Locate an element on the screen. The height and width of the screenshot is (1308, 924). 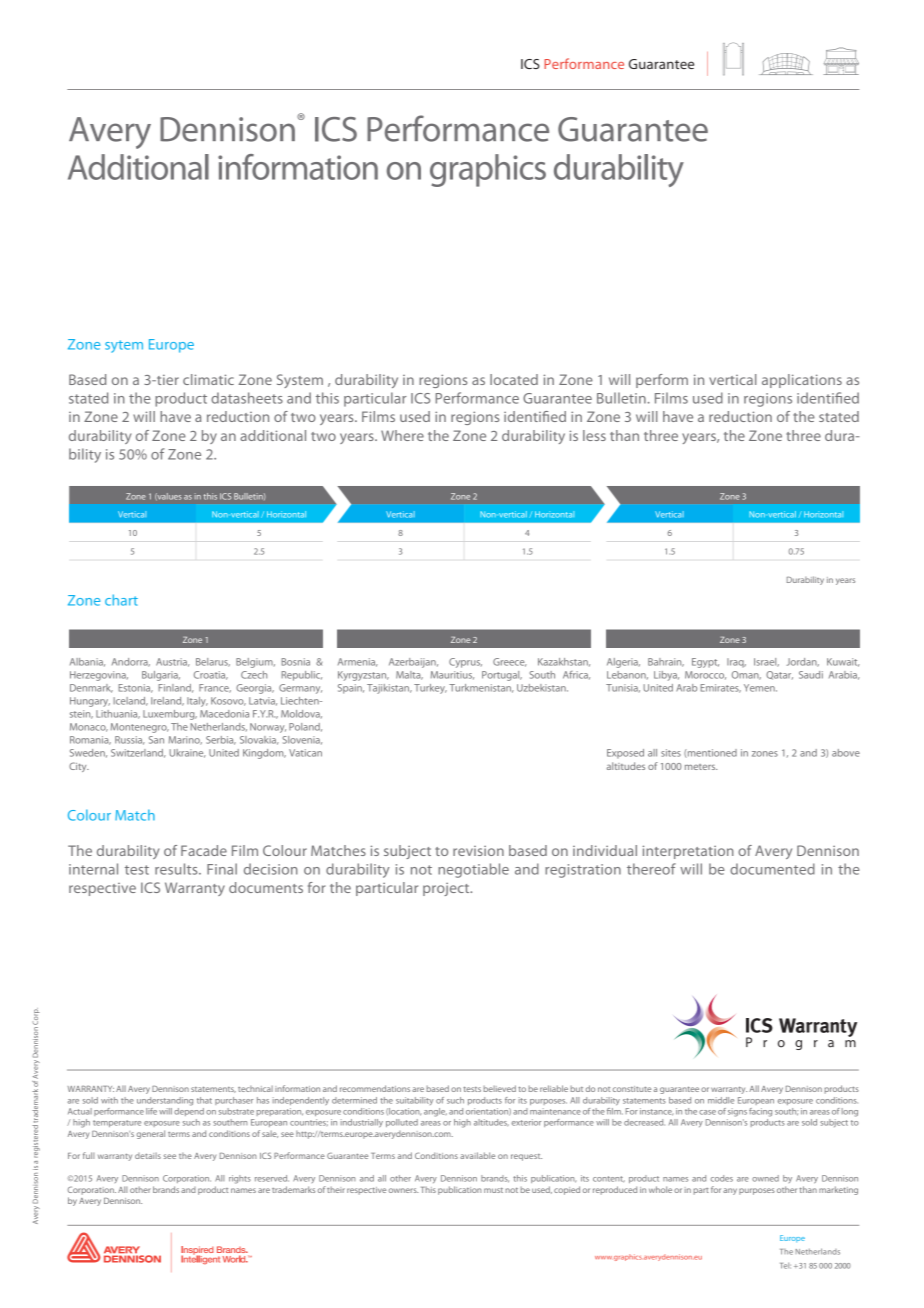
located is located at coordinates (514, 379).
